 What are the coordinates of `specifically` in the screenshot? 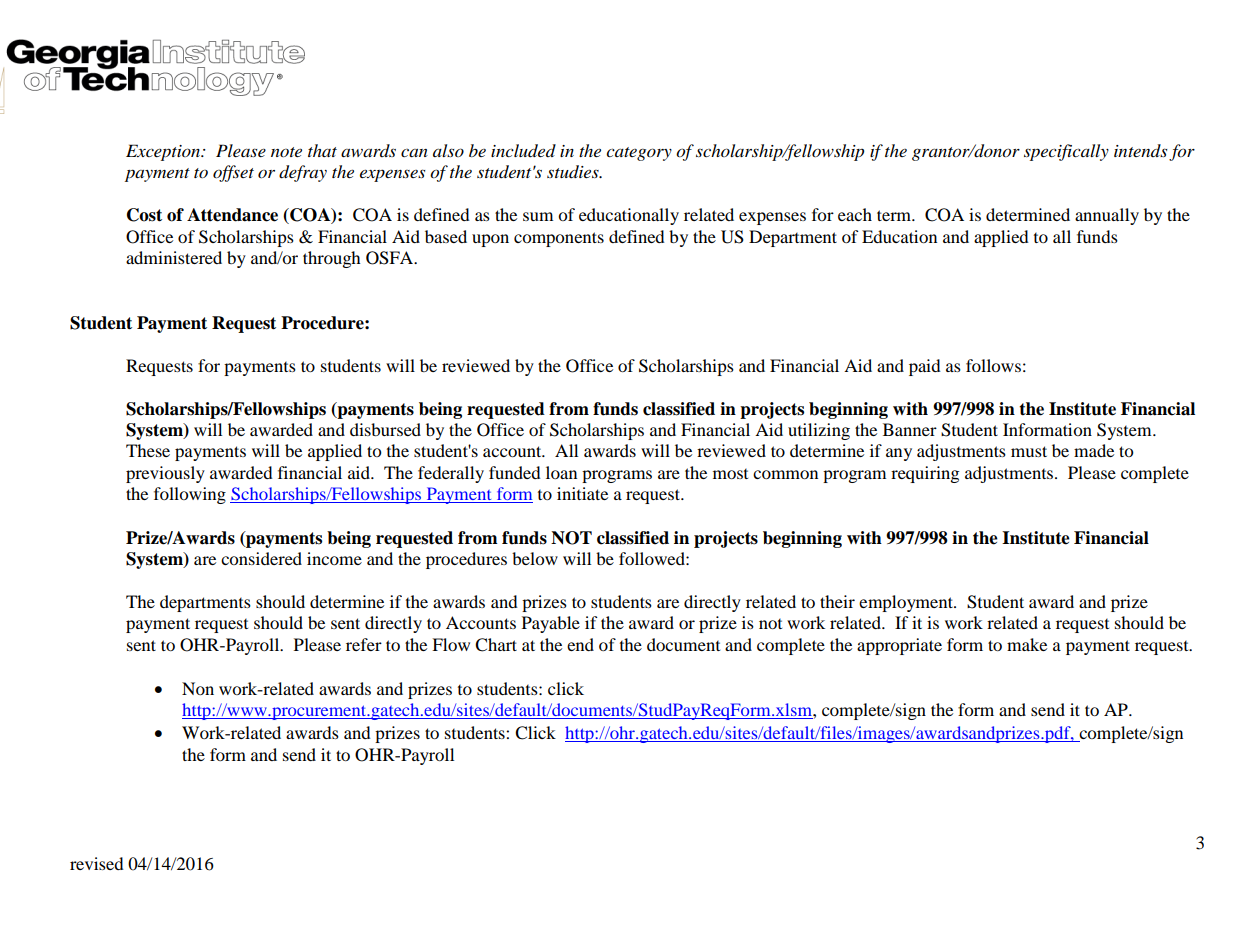 It's located at (1066, 152).
